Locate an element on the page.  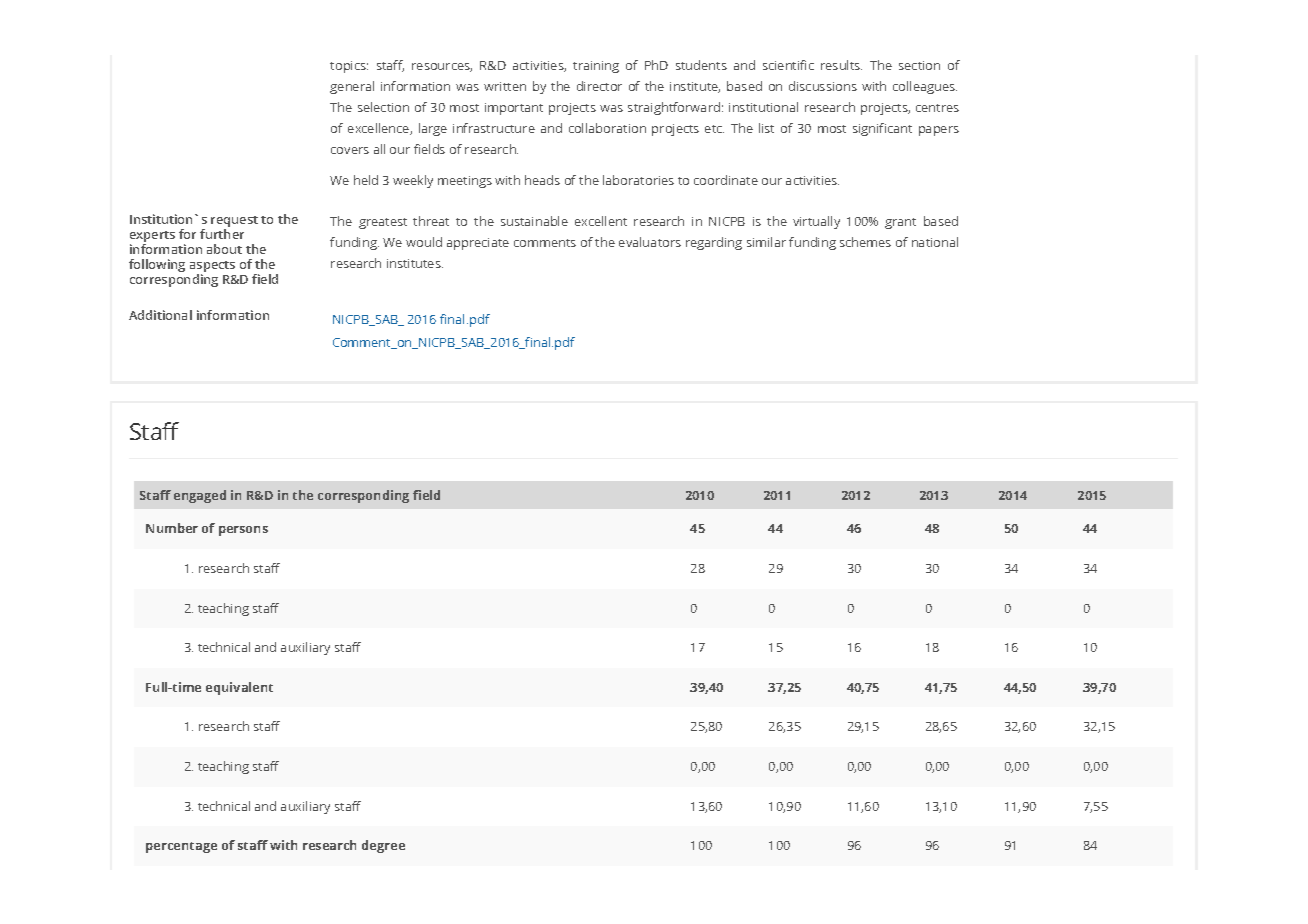
percentage is located at coordinates (181, 847).
